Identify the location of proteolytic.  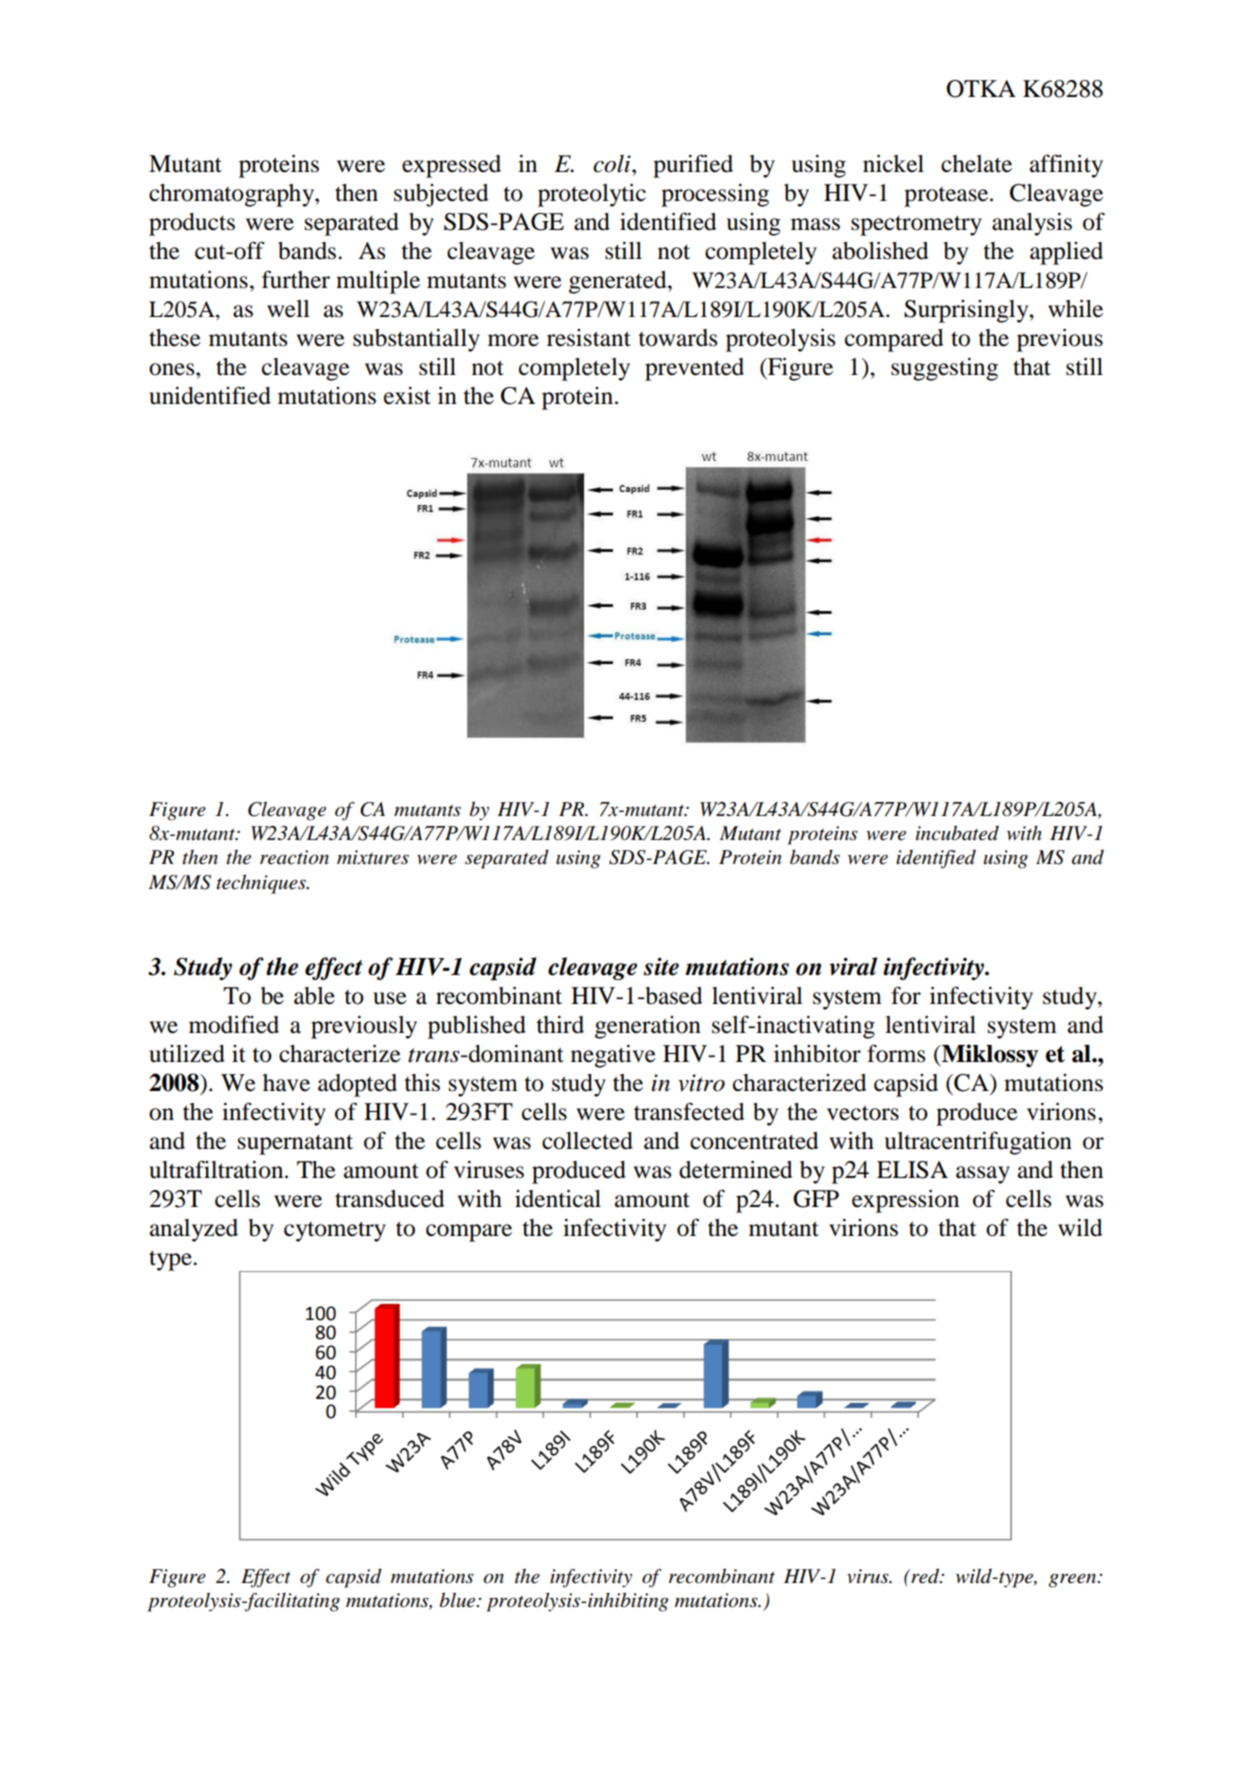
(592, 195).
